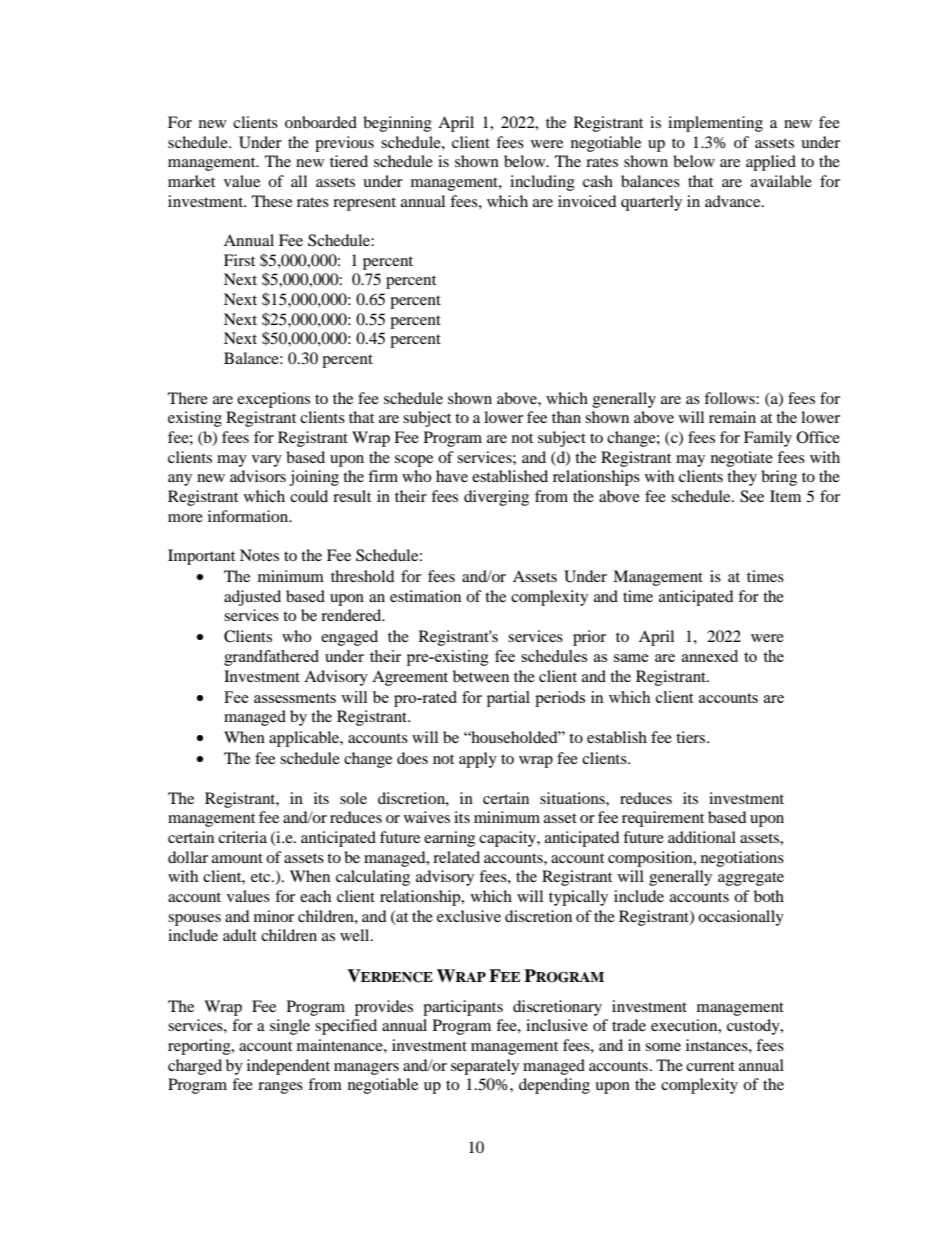 This image has width=952, height=1233. I want to click on adjusted, so click(252, 598).
